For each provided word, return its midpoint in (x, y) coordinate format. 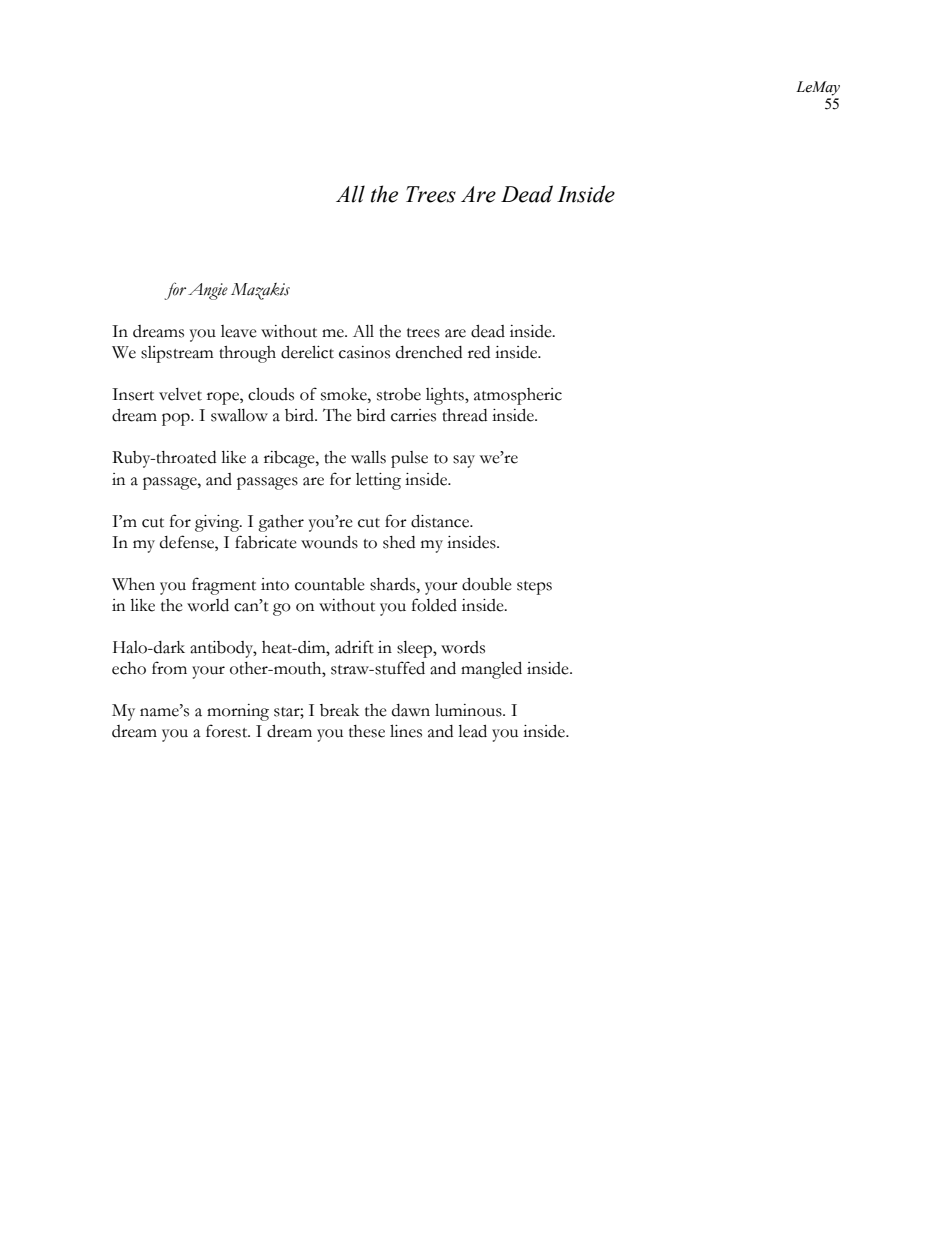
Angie (208, 291)
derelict (307, 352)
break (339, 710)
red (479, 352)
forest (228, 731)
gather (281, 523)
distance (441, 521)
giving (218, 523)
